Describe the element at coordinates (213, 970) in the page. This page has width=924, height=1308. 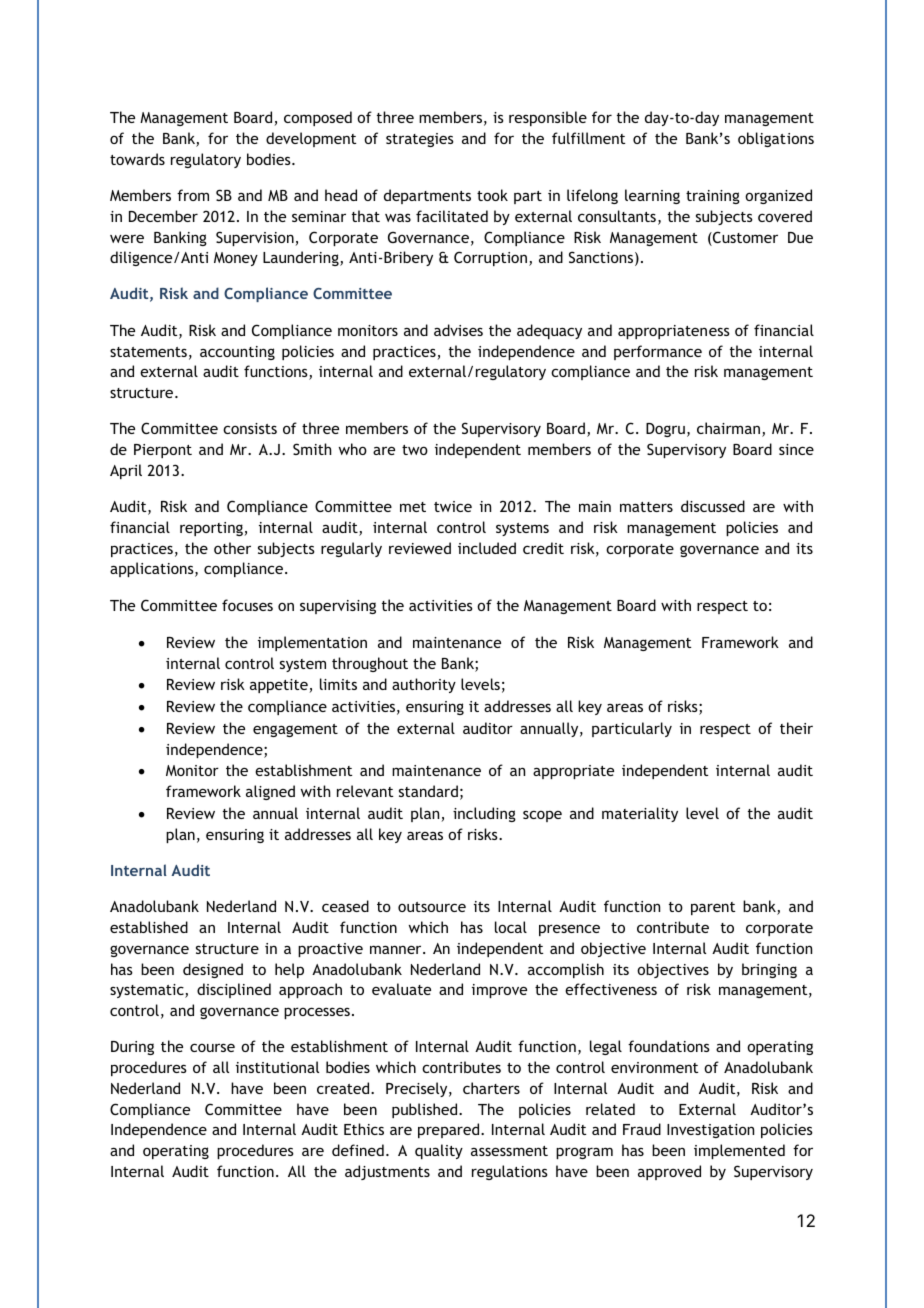
I see `designed` at that location.
